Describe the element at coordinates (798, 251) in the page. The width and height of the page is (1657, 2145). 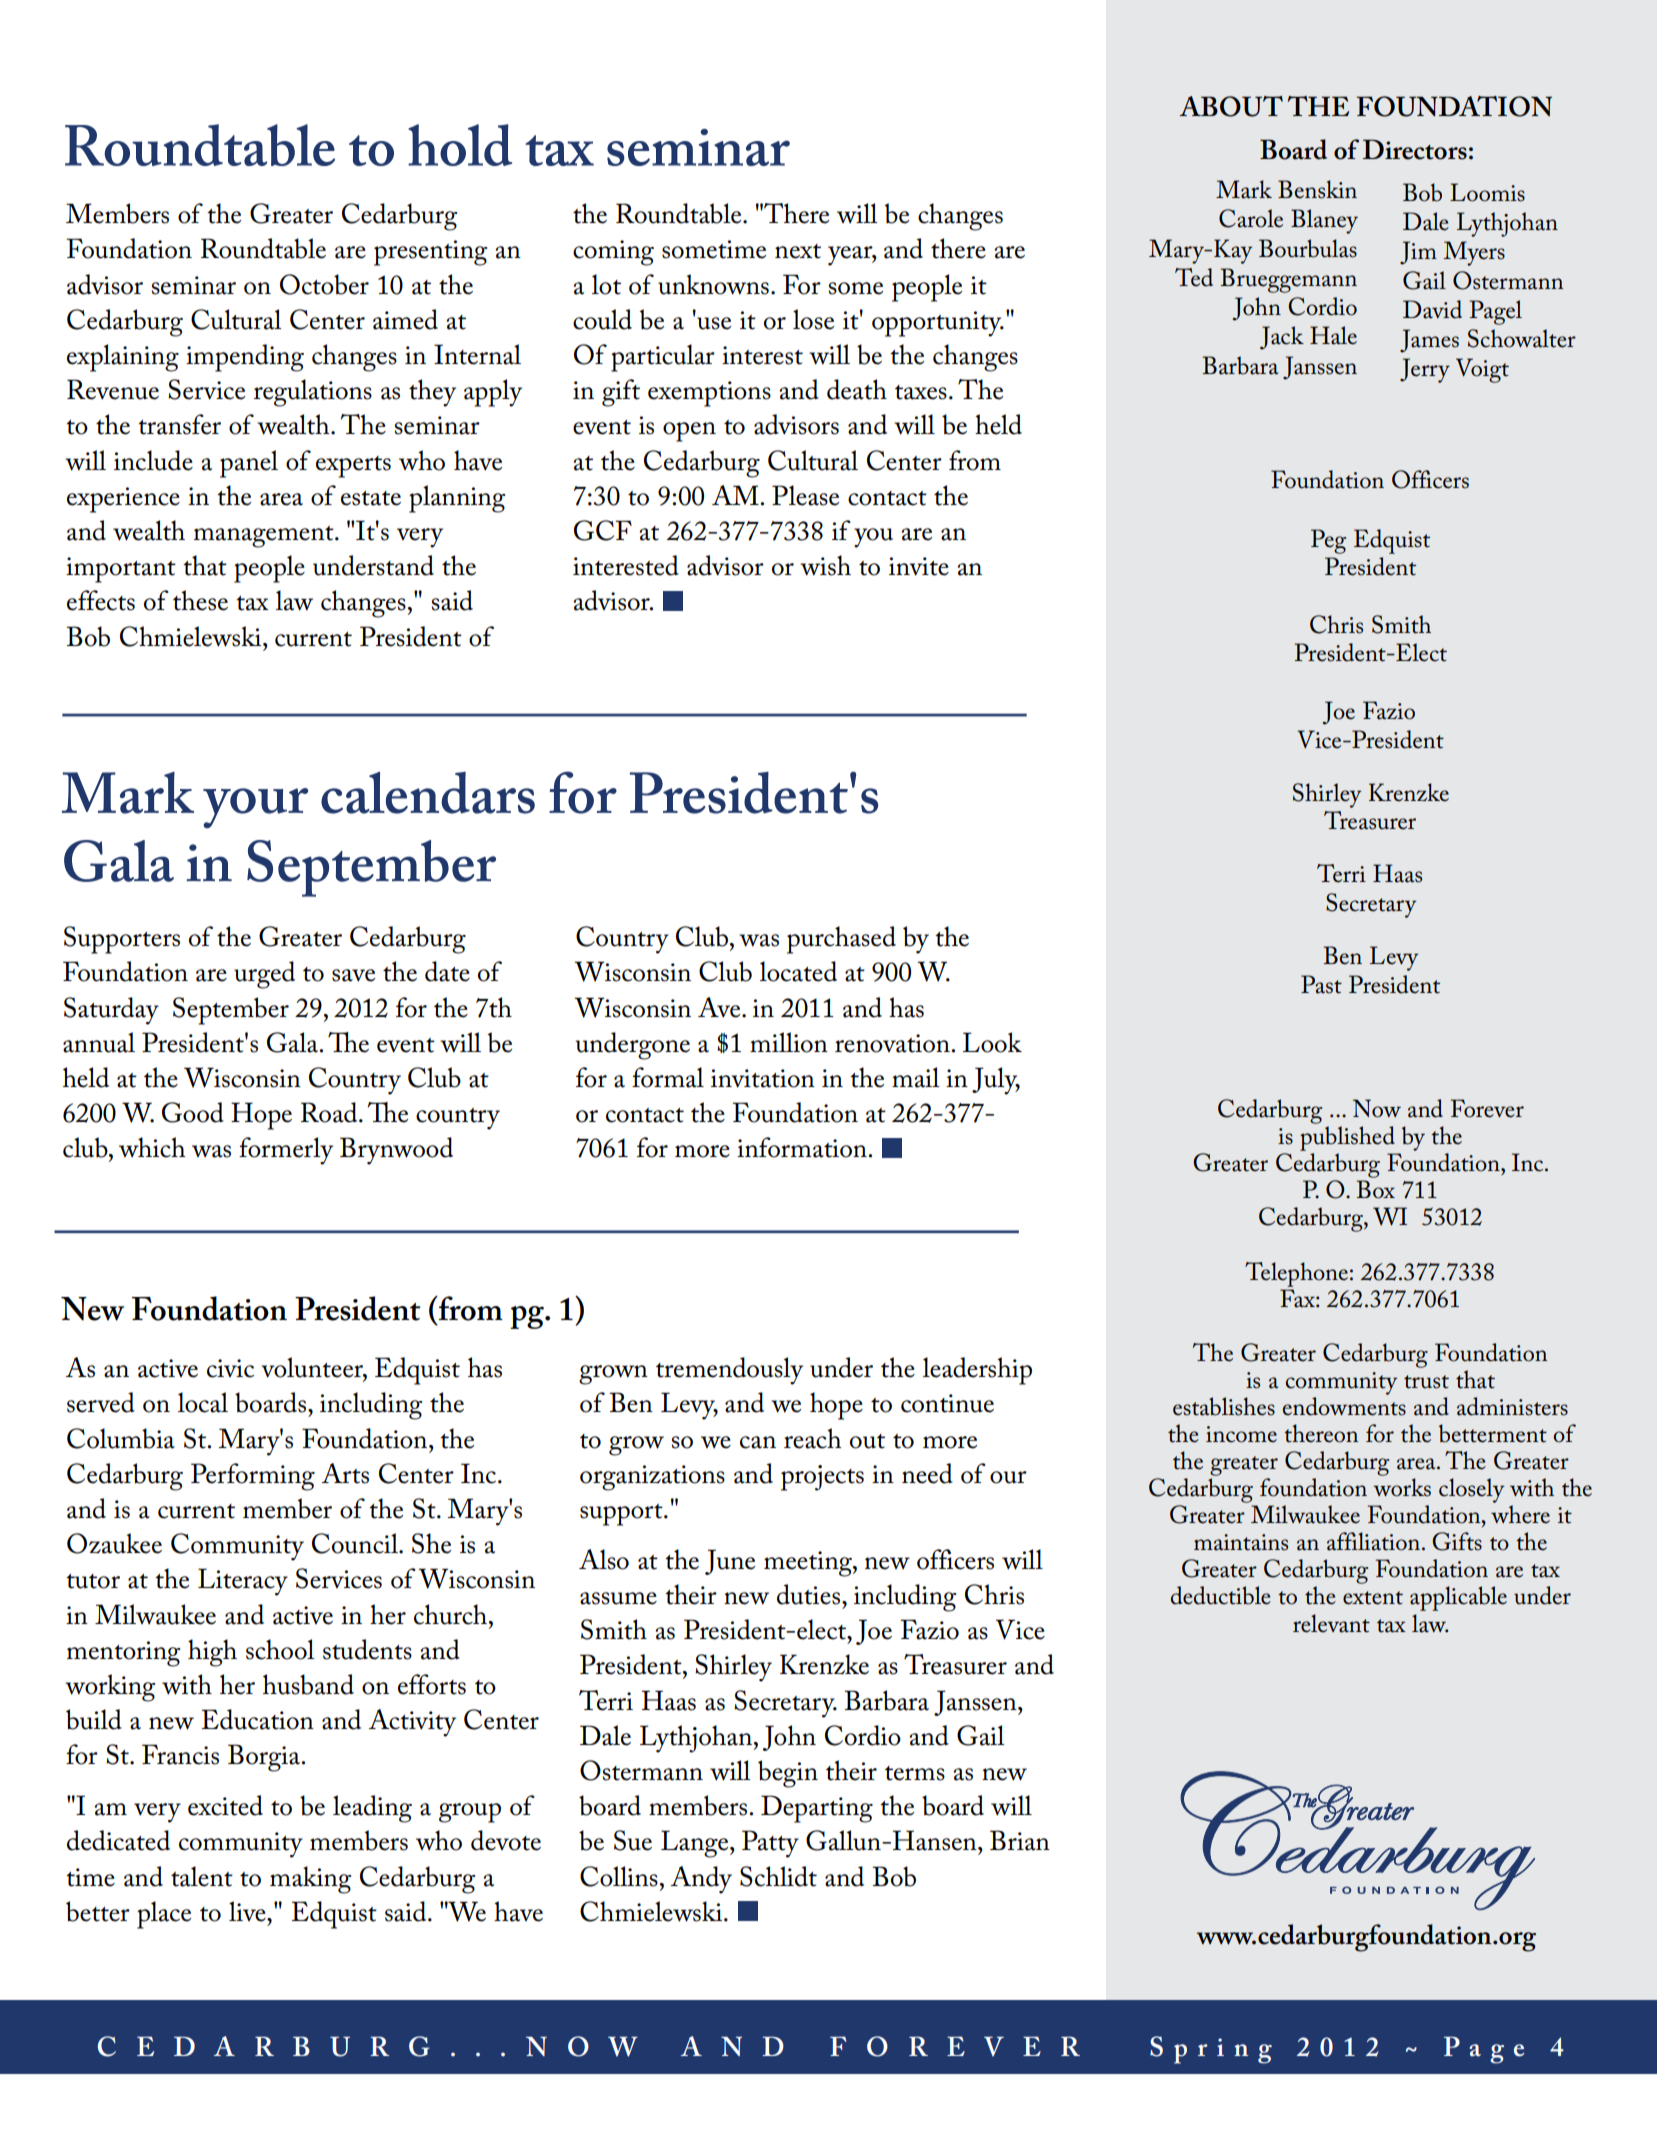
I see `next` at that location.
